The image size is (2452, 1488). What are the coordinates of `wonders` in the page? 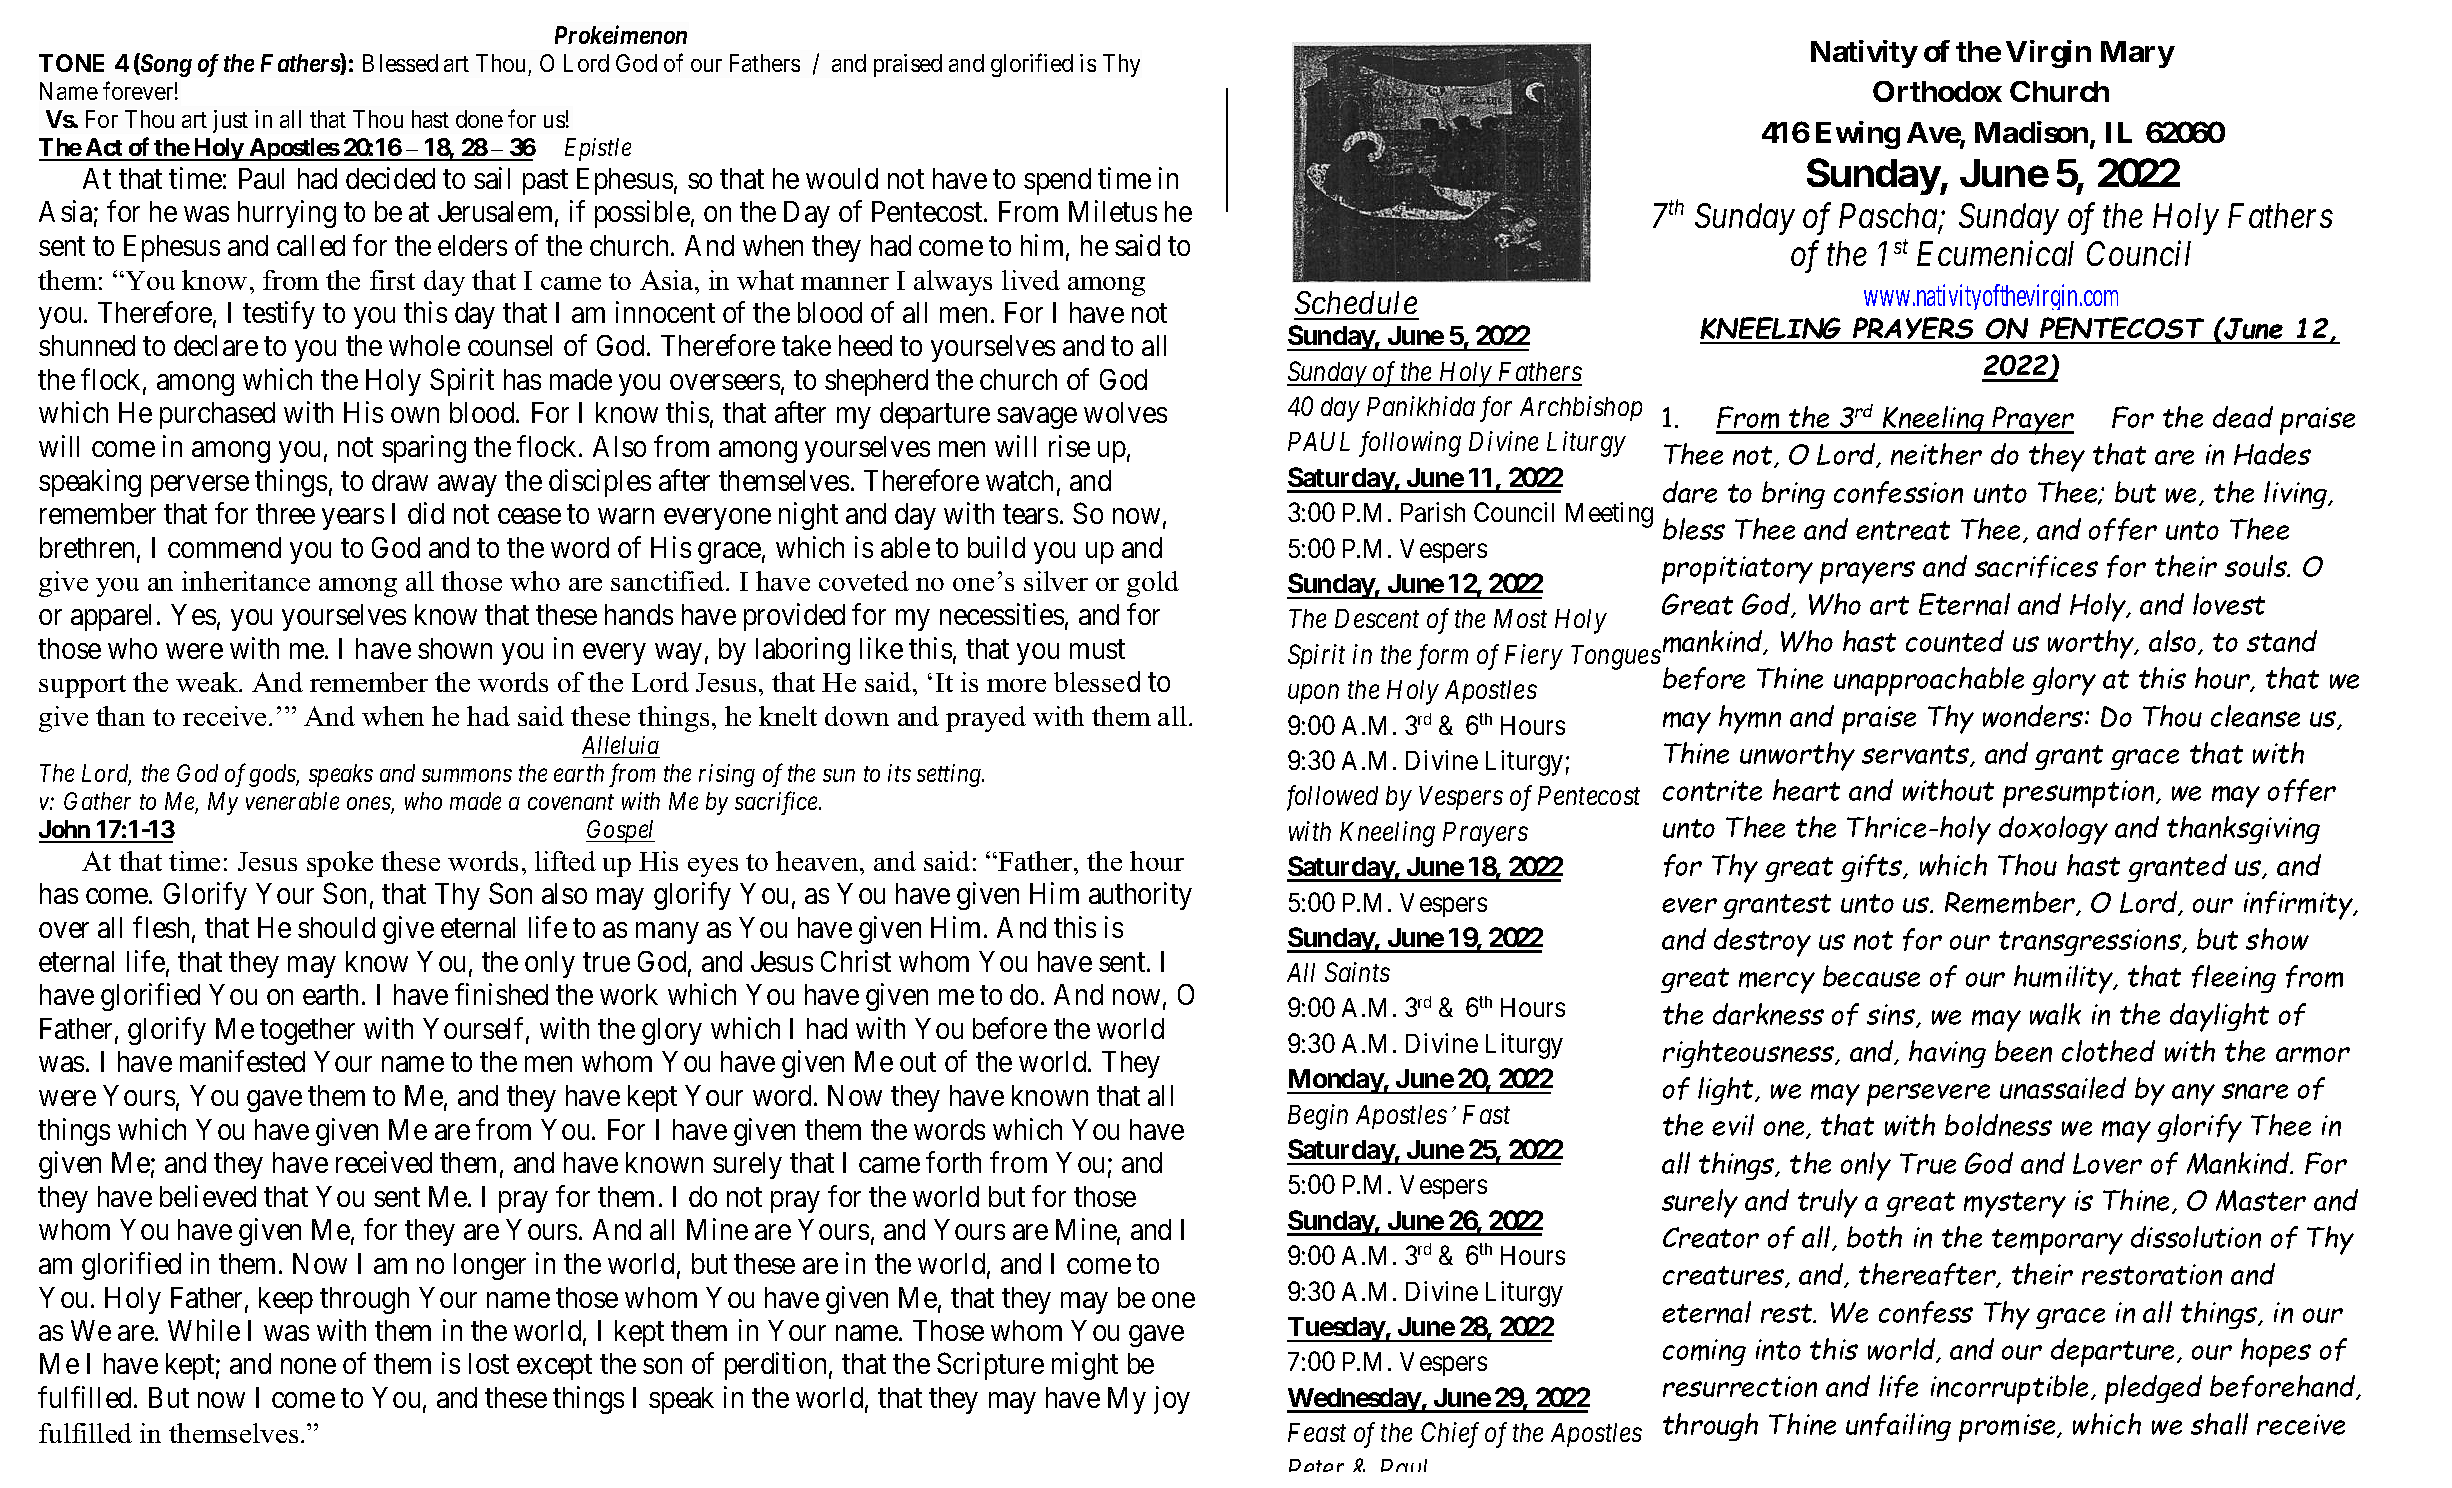 It's located at (2034, 716).
